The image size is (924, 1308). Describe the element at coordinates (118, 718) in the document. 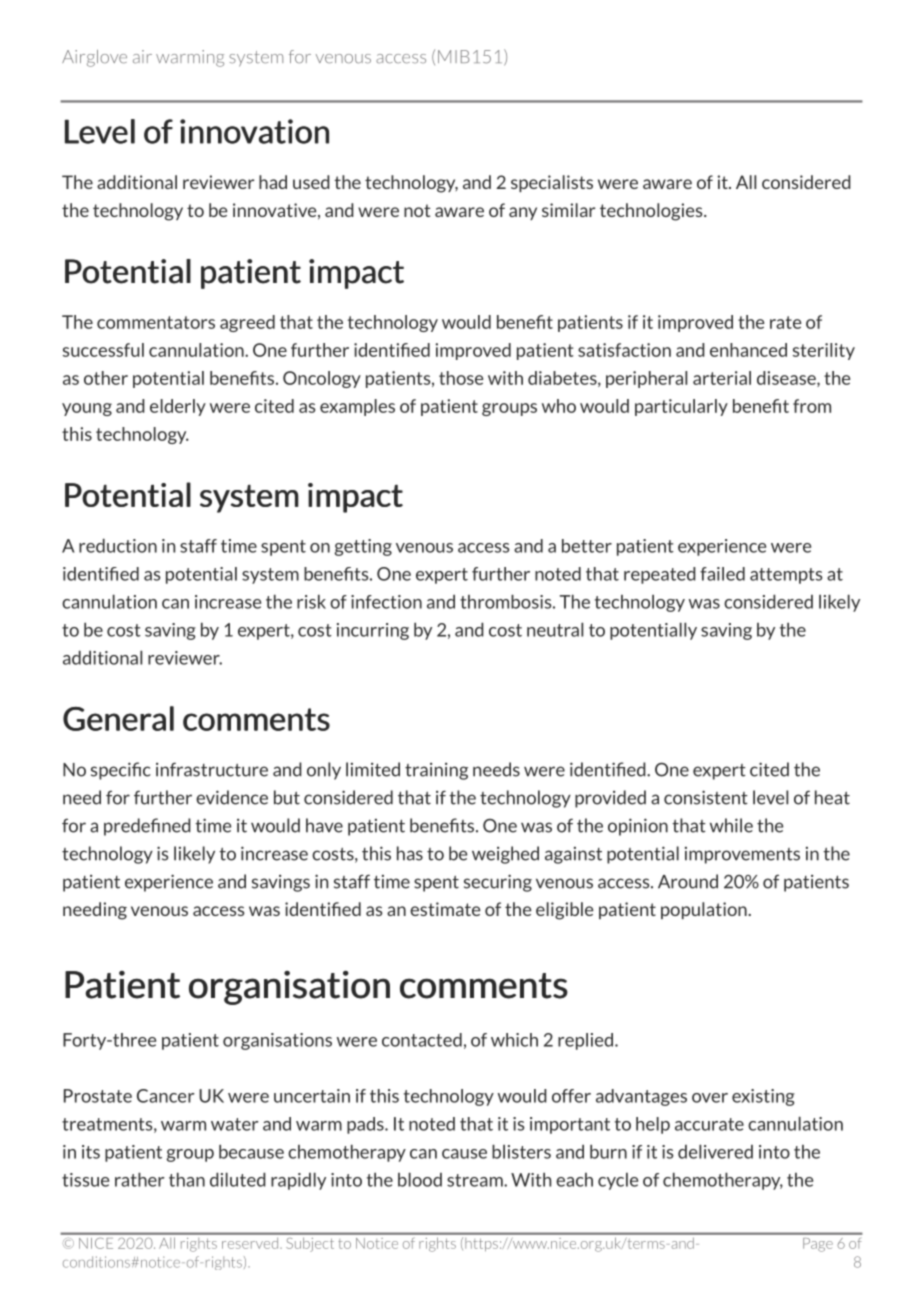

I see `General` at that location.
